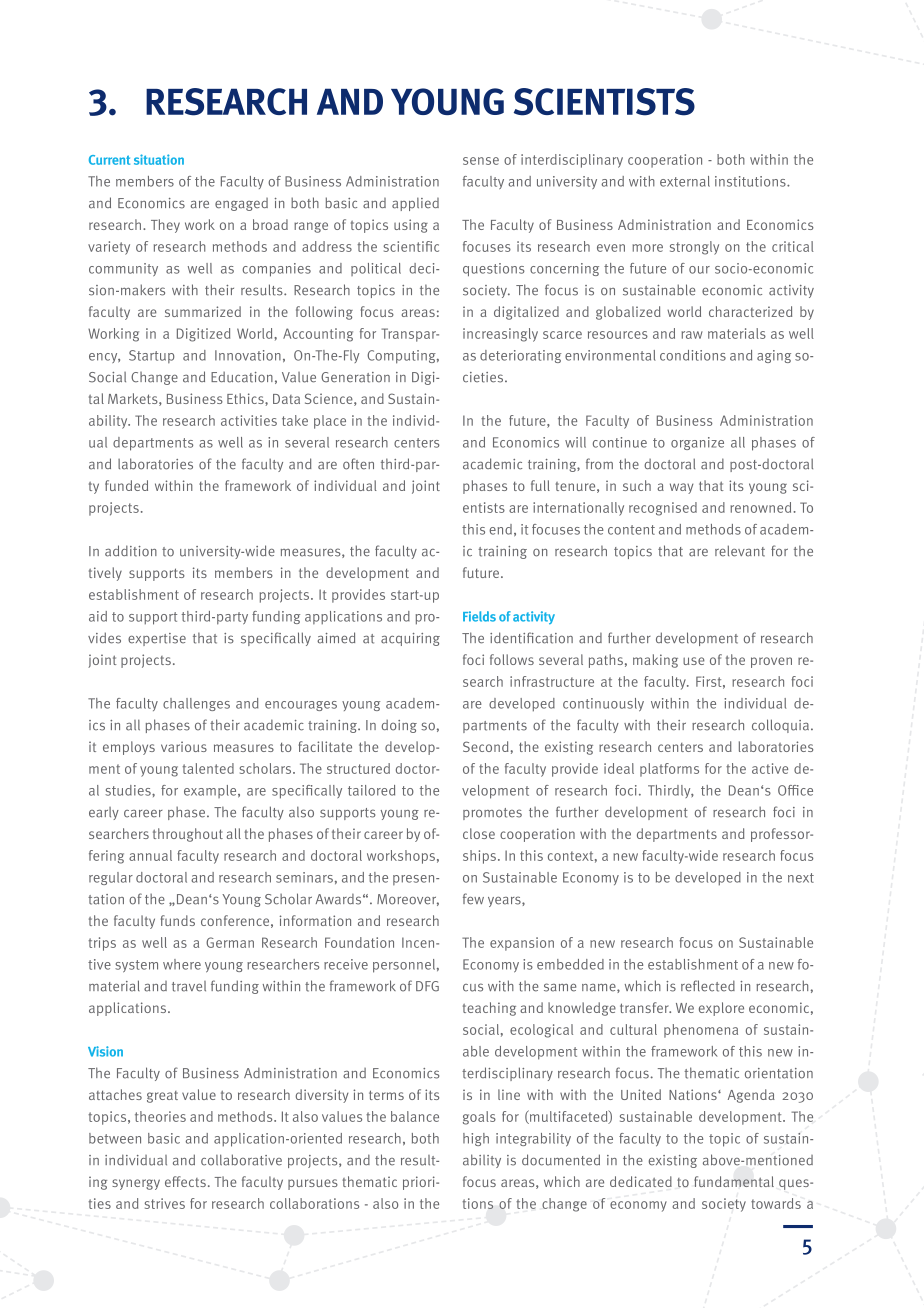 The width and height of the image is (924, 1308). I want to click on platforms, so click(669, 770).
